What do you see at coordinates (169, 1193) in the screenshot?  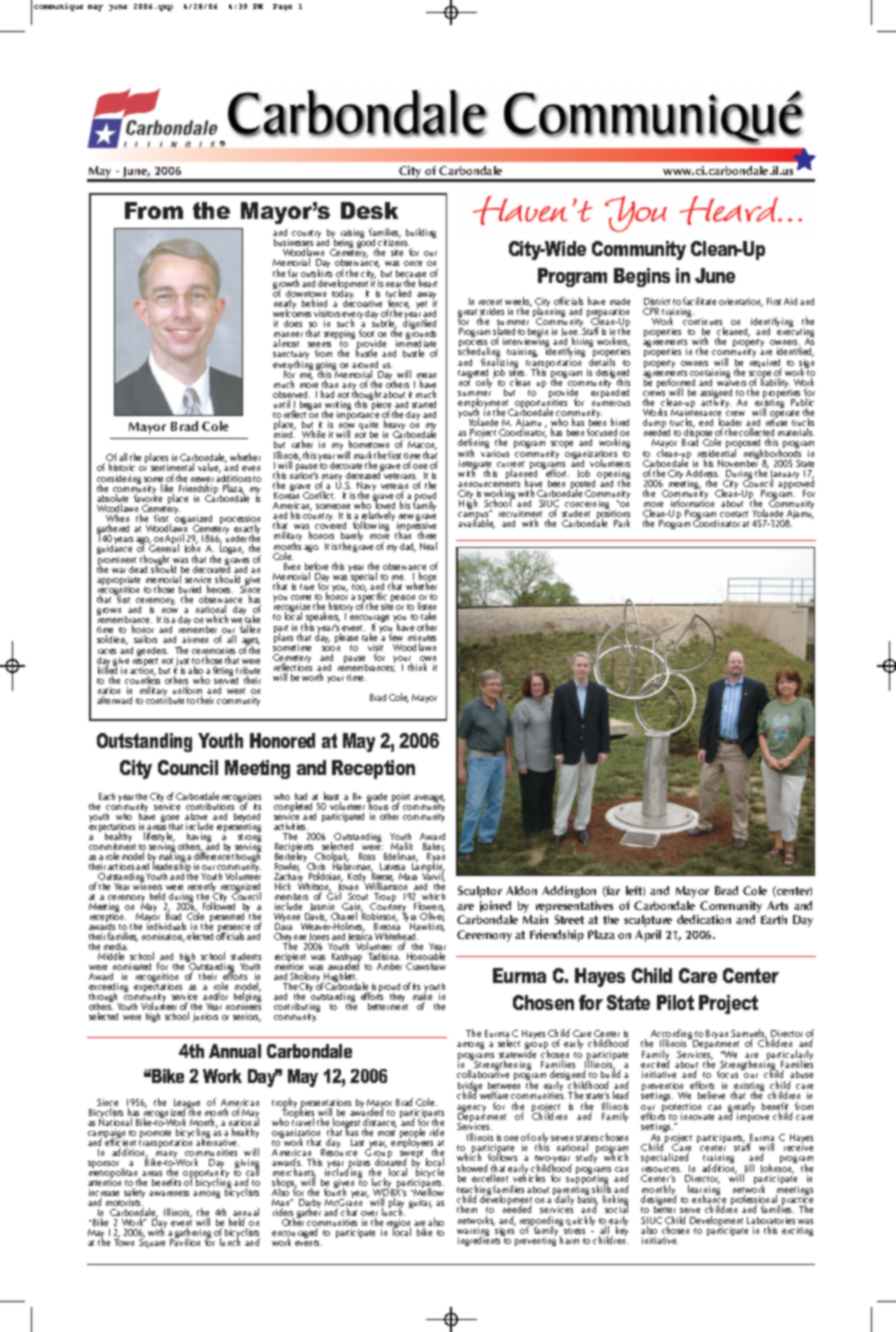 I see `awareness` at bounding box center [169, 1193].
